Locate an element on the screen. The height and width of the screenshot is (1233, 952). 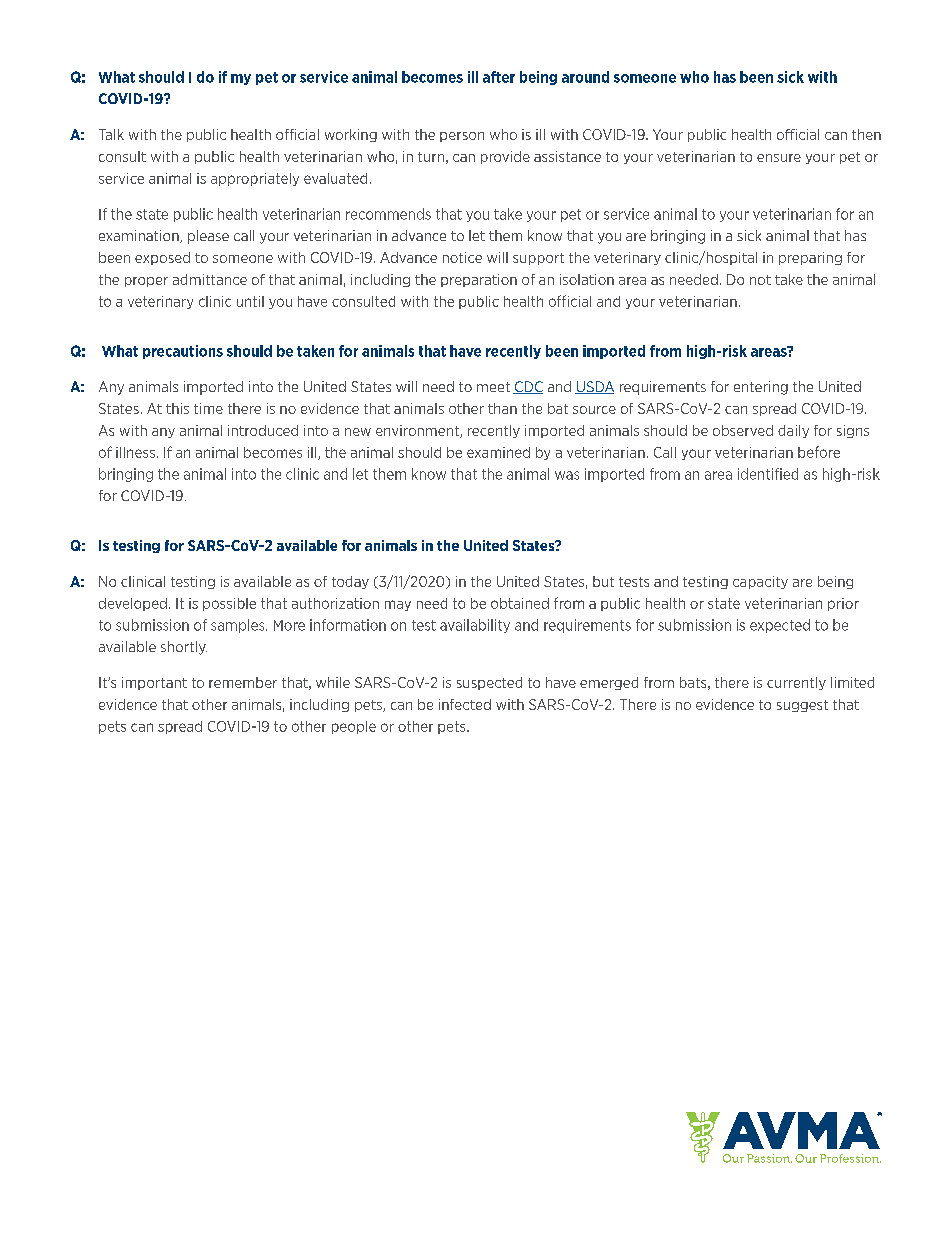
then is located at coordinates (866, 134).
